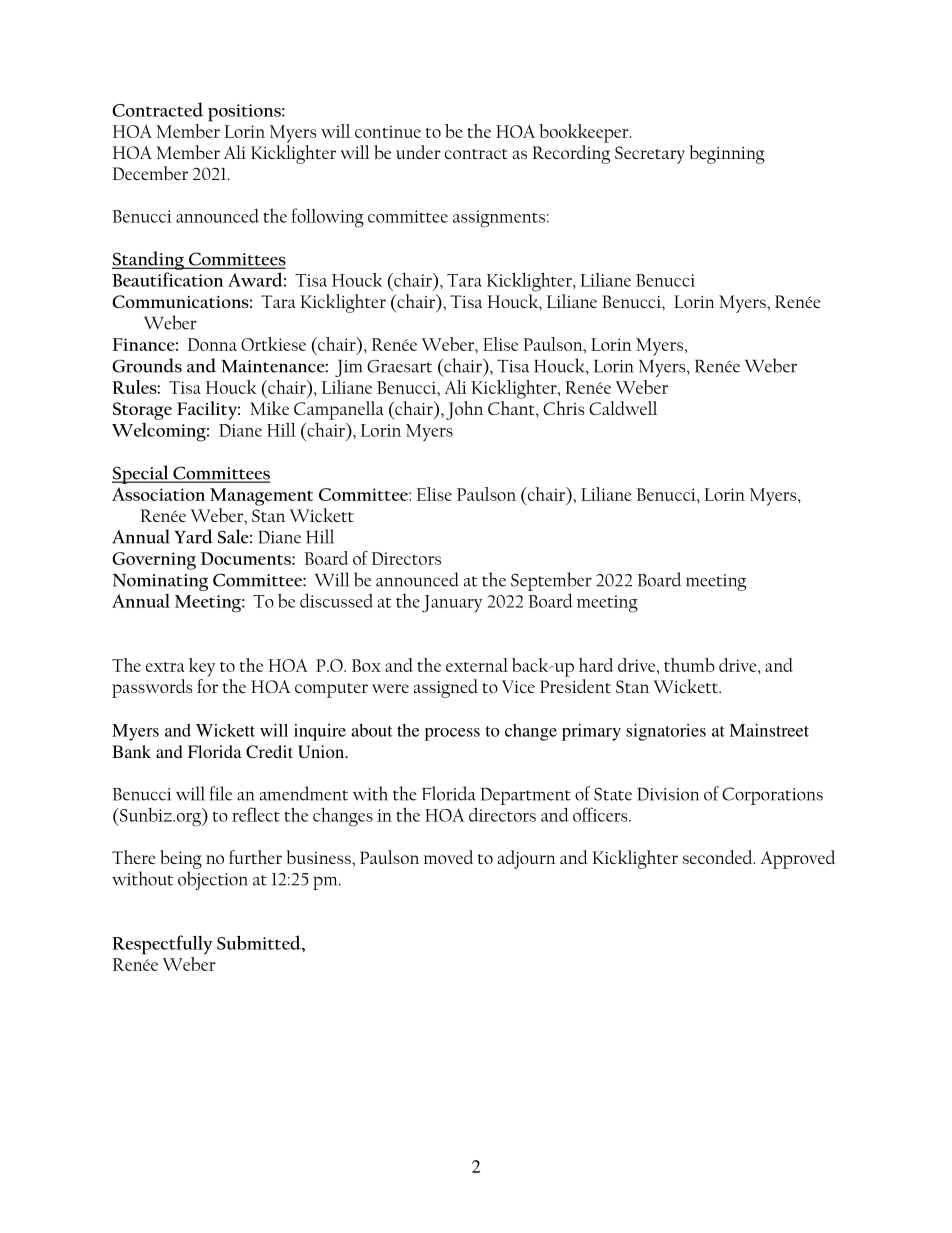  Describe the element at coordinates (464, 410) in the screenshot. I see `John` at that location.
